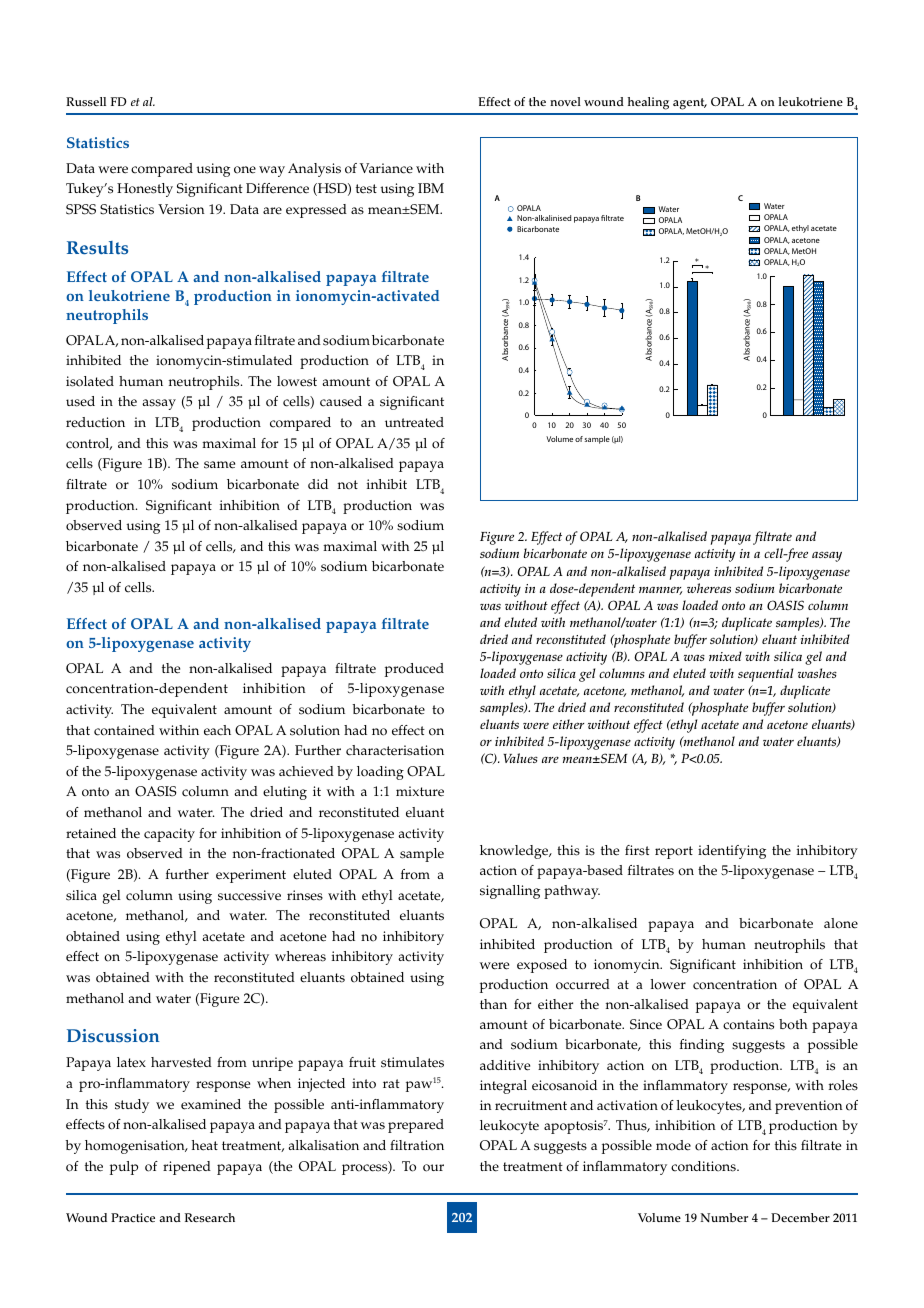 This screenshot has width=924, height=1308. Describe the element at coordinates (433, 1168) in the screenshot. I see `our` at that location.
